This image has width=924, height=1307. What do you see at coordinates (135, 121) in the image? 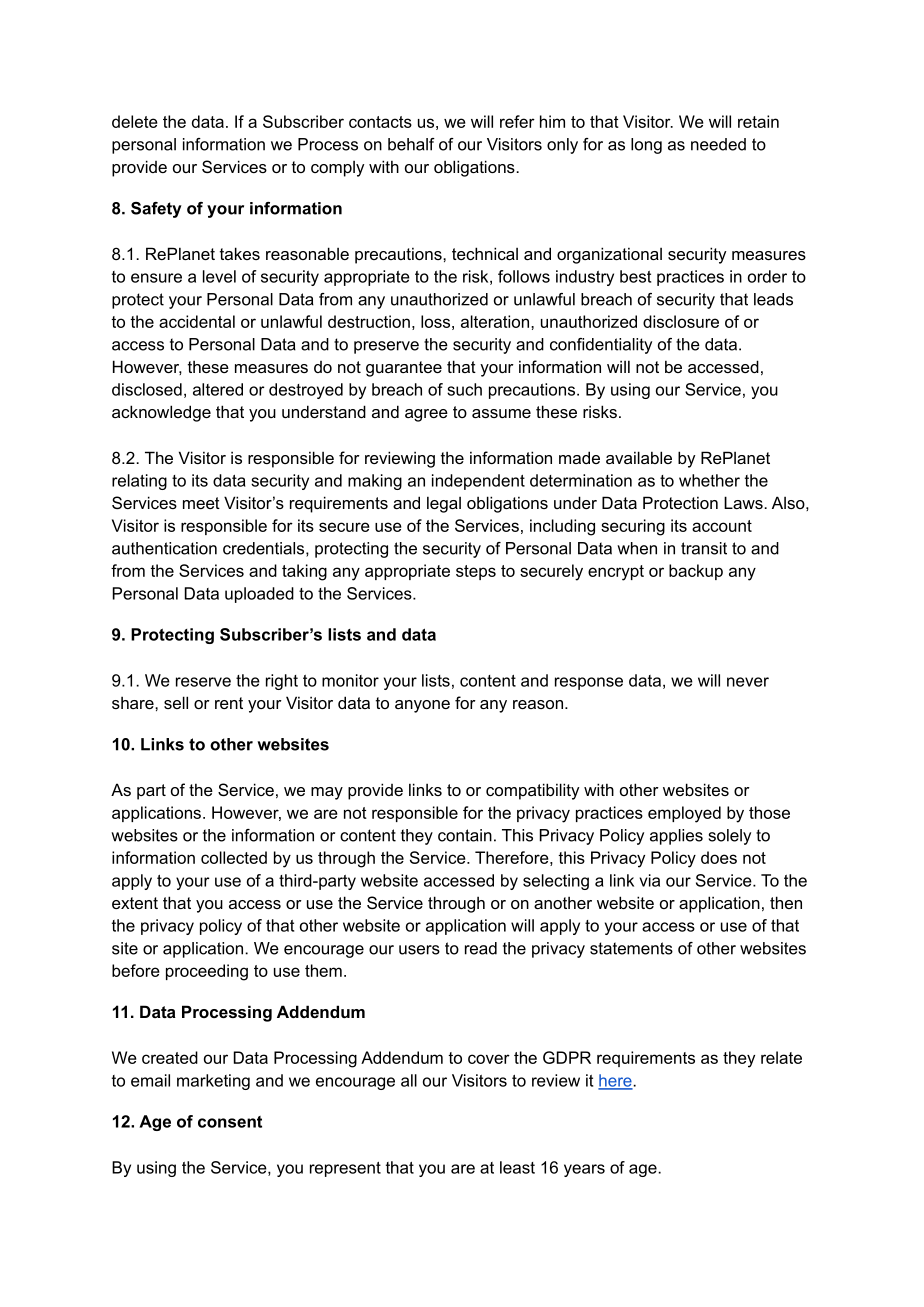
I see `delete` at bounding box center [135, 121].
